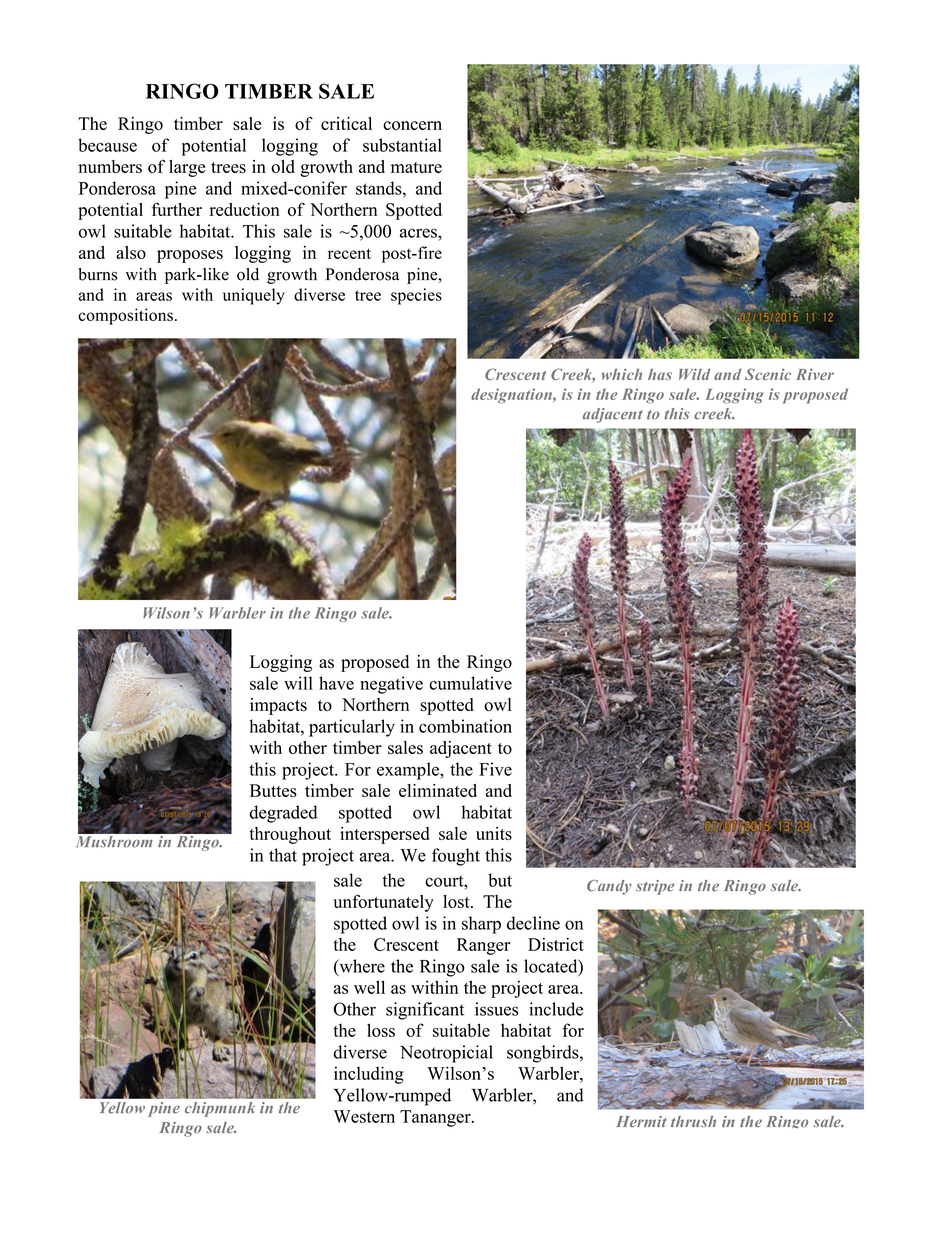 Image resolution: width=952 pixels, height=1233 pixels. Describe the element at coordinates (456, 857) in the image. I see `fought` at that location.
